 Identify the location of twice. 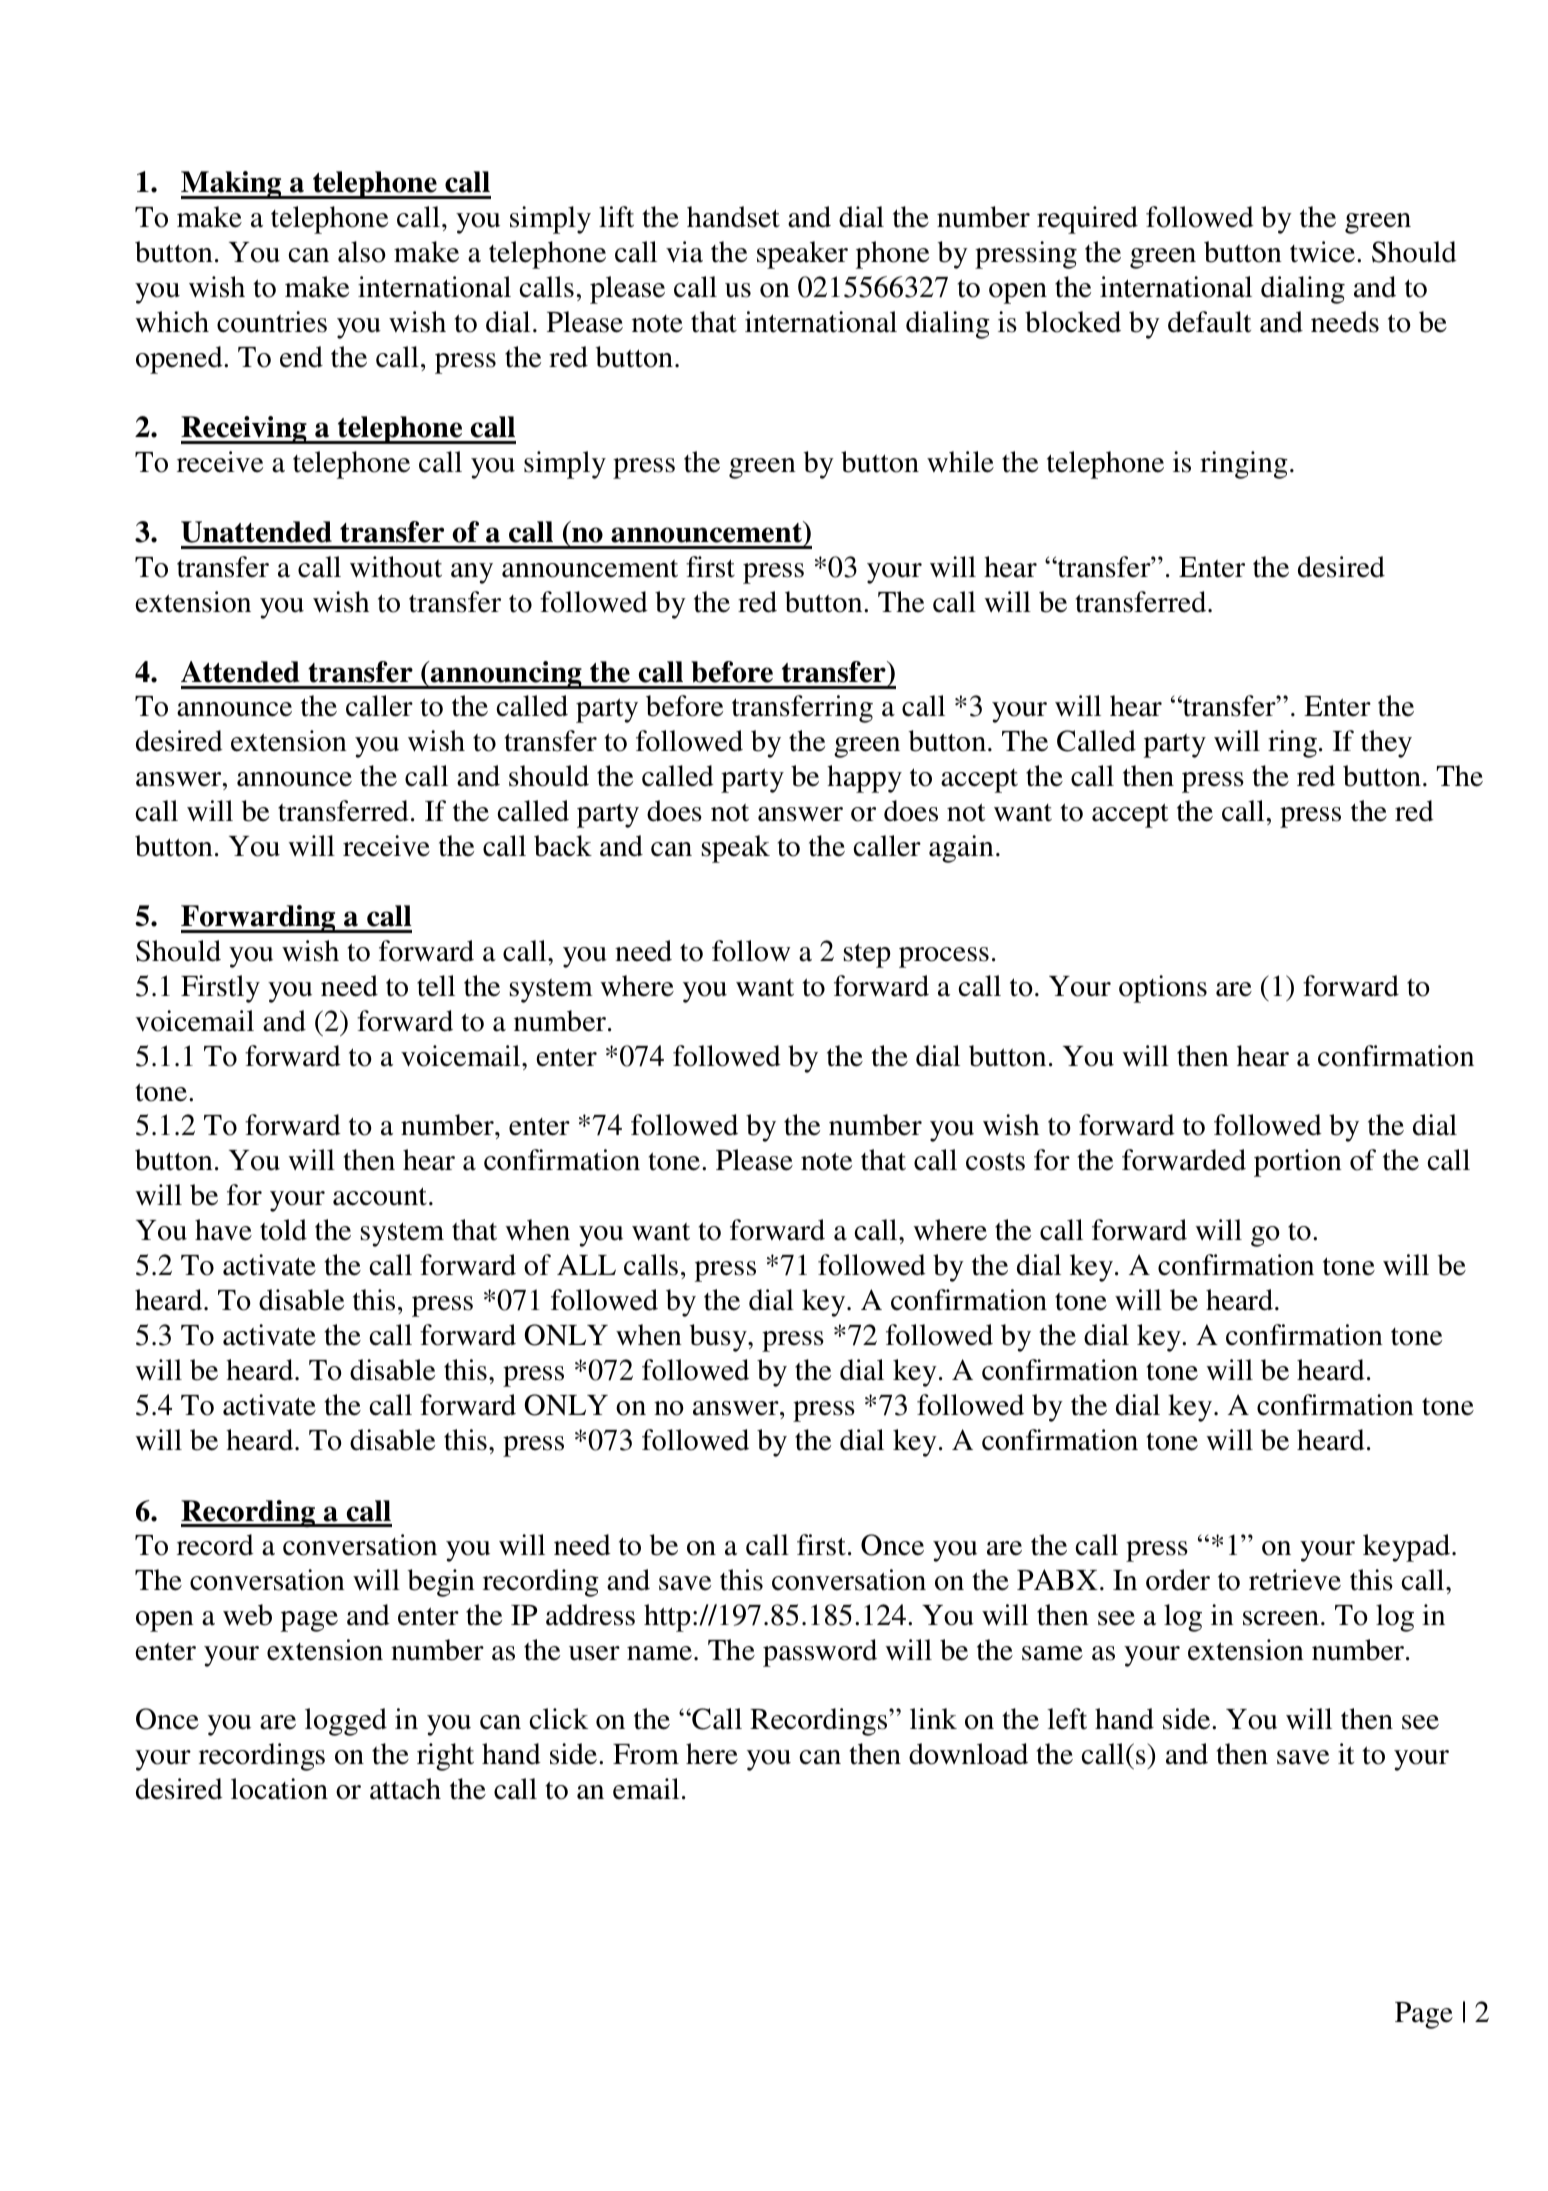
(1322, 252).
